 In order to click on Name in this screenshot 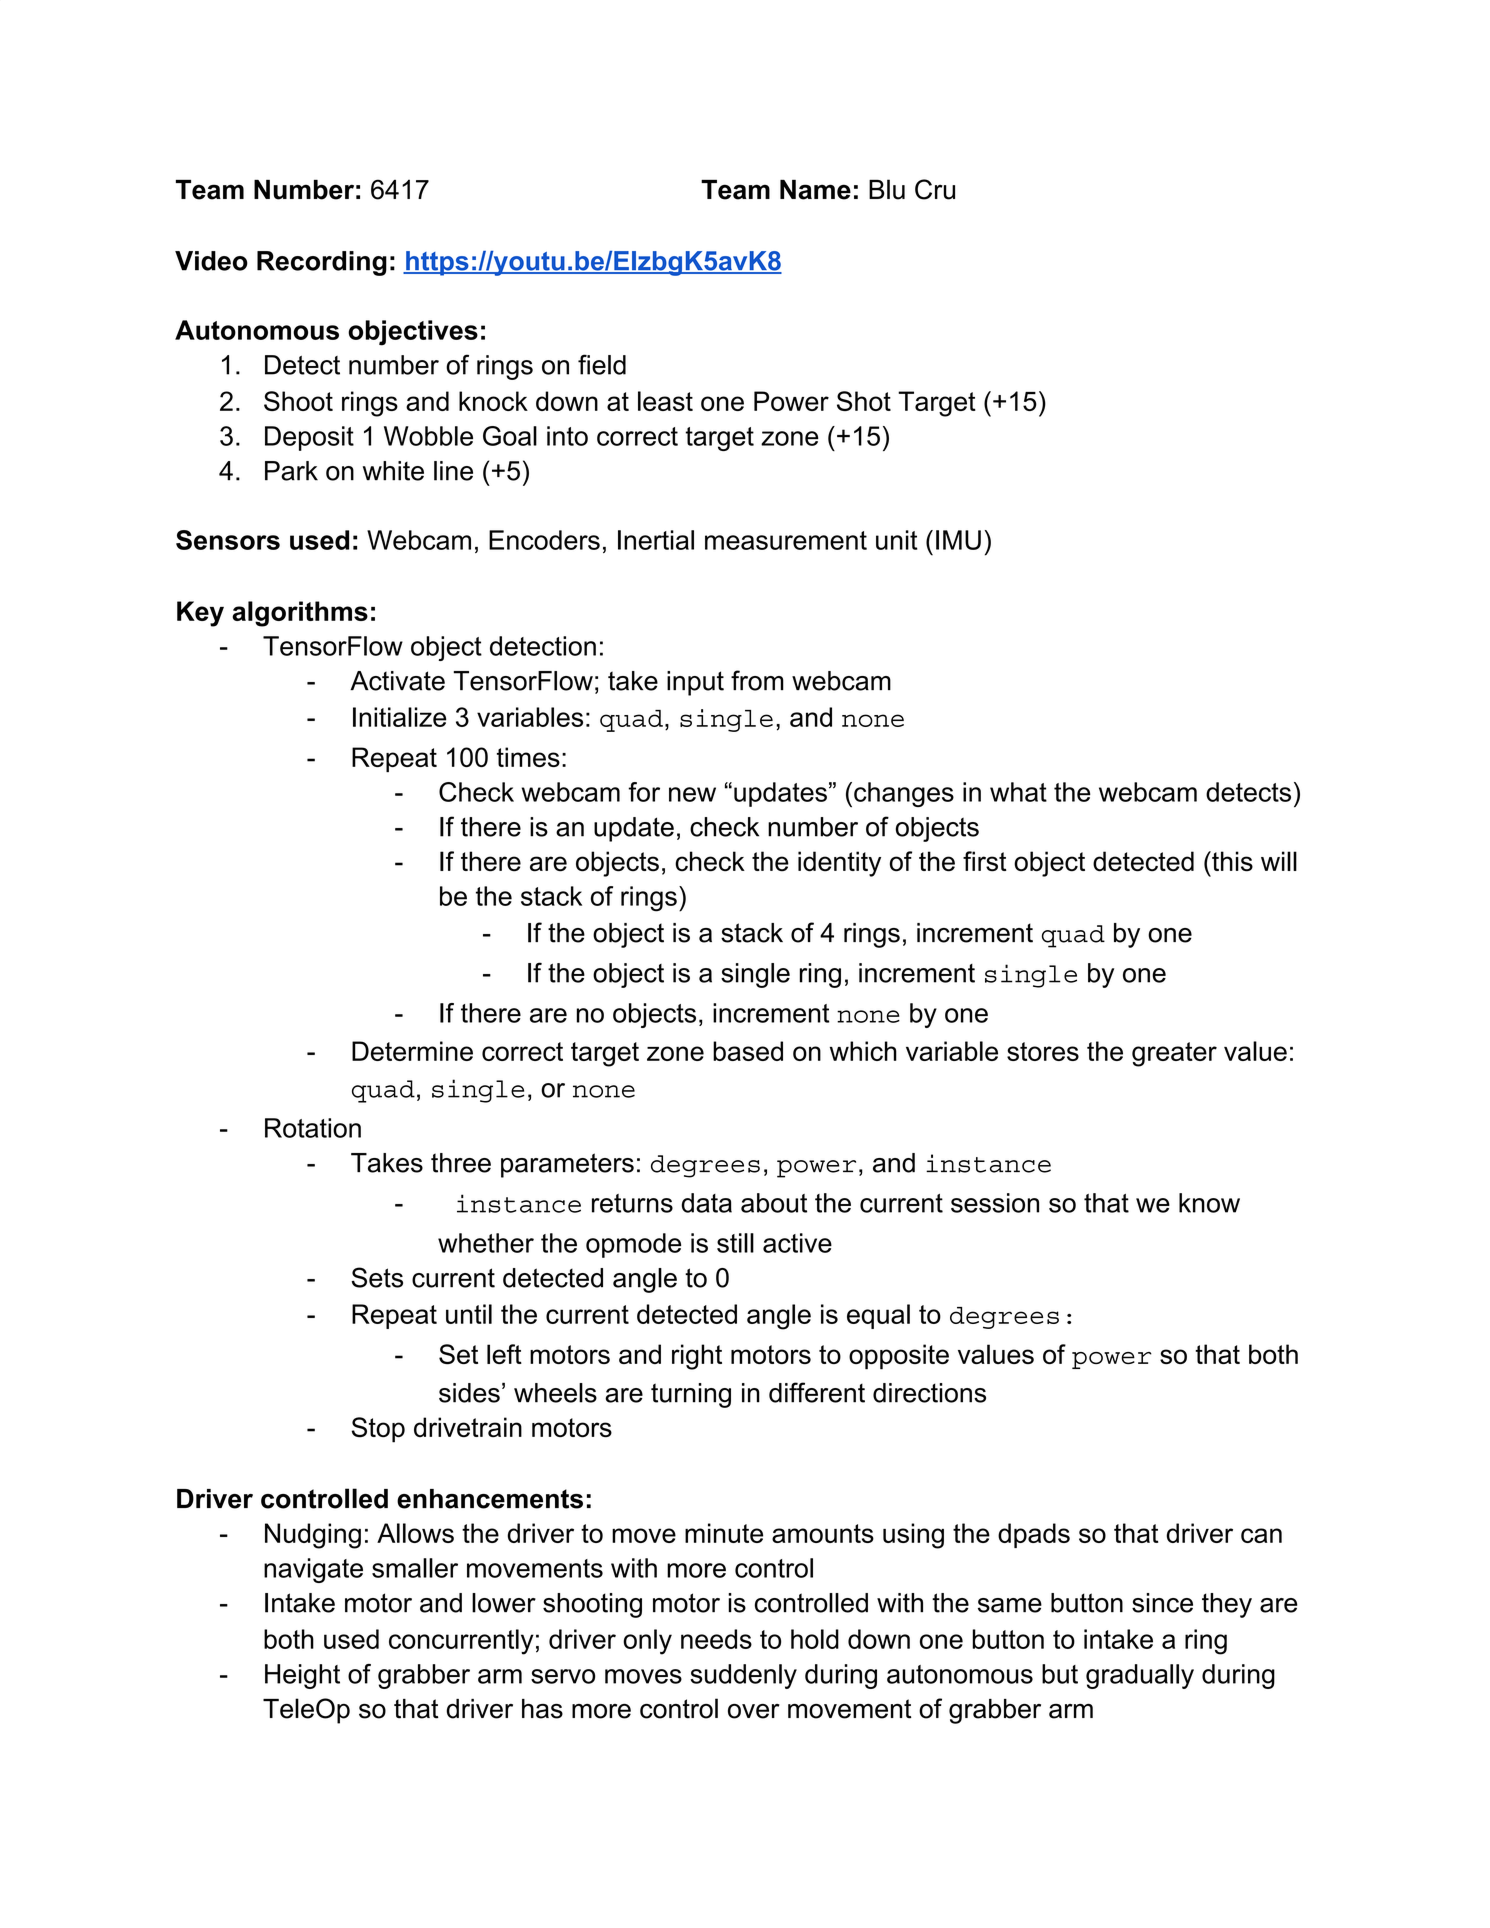, I will do `click(815, 189)`.
